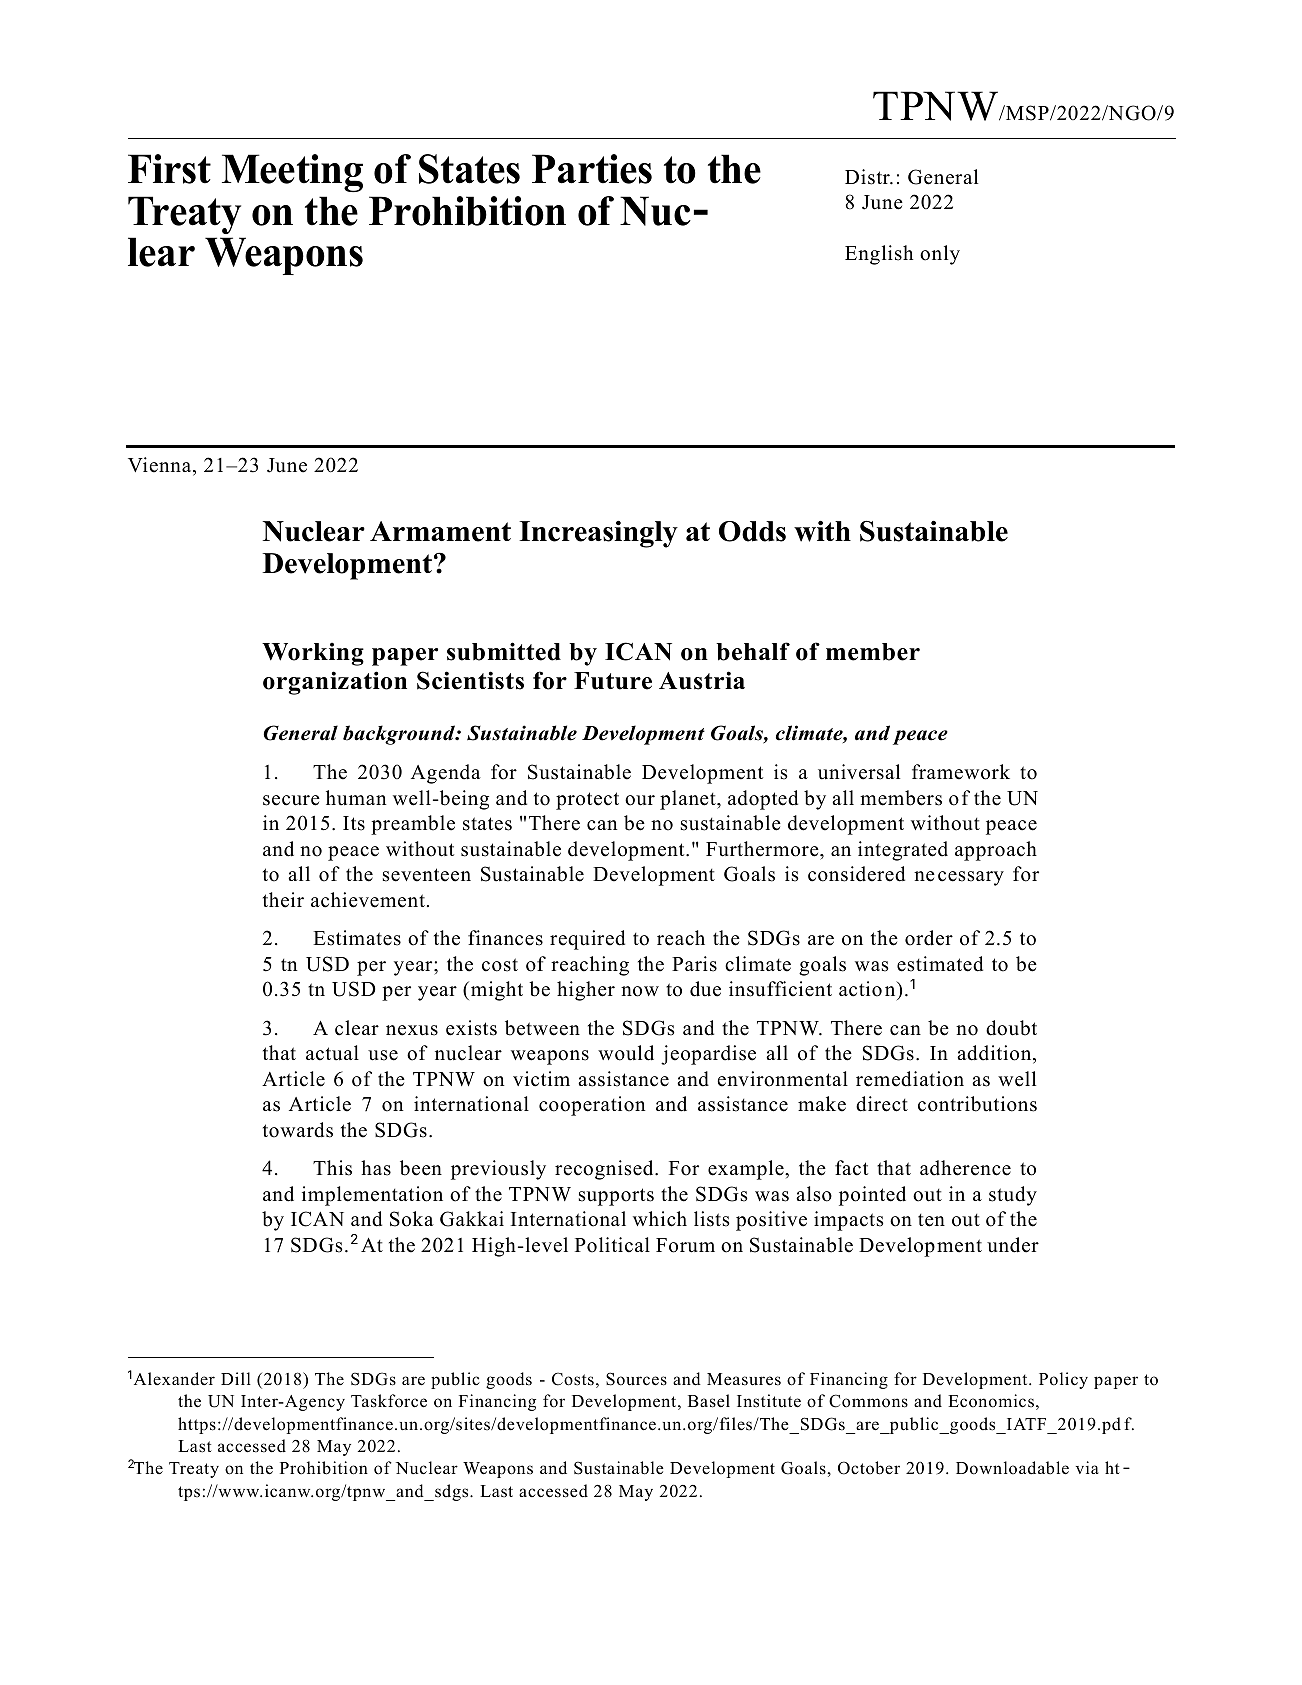 The image size is (1302, 1685). What do you see at coordinates (961, 772) in the screenshot?
I see `framework` at bounding box center [961, 772].
